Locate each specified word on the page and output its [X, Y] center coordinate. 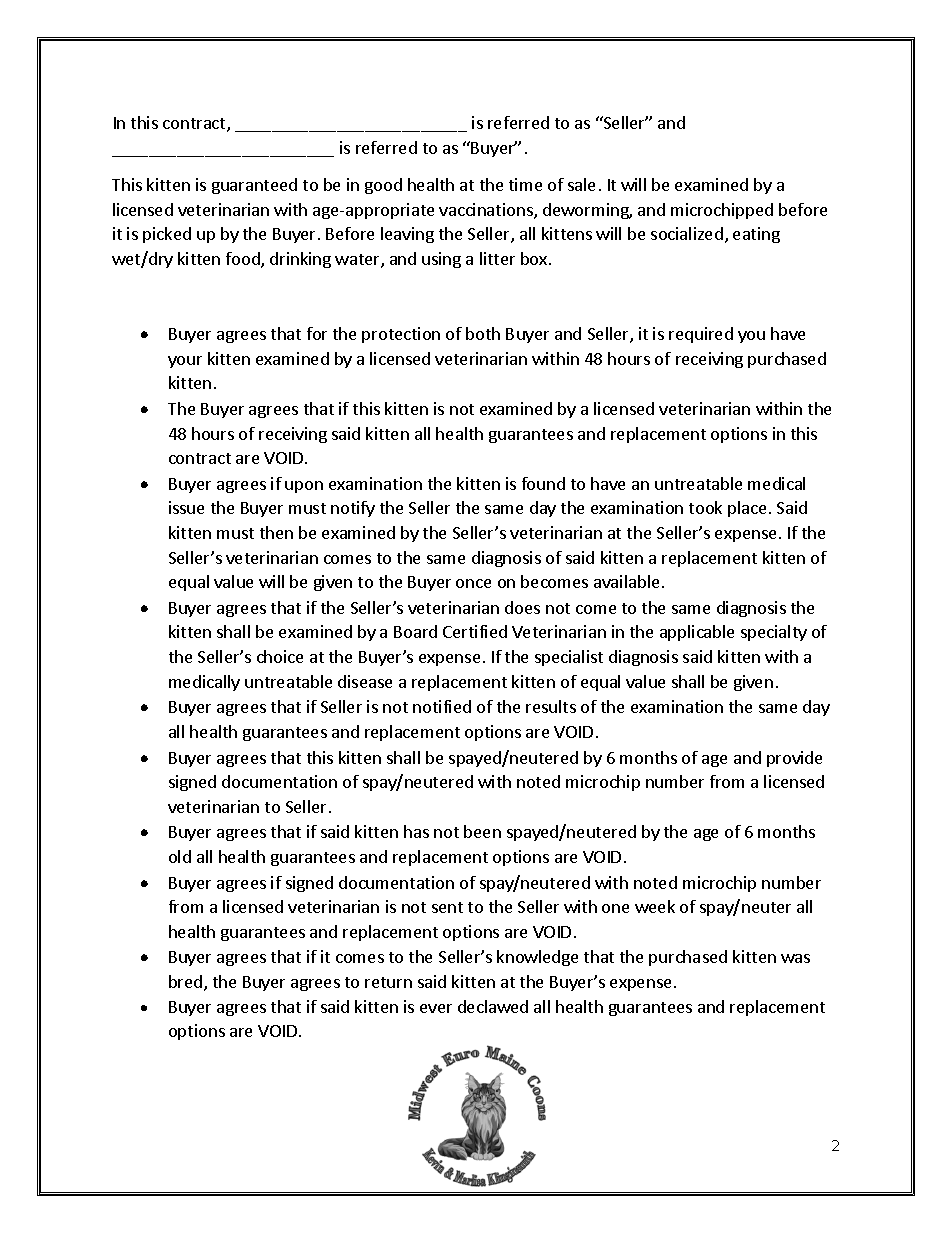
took [705, 507]
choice [280, 656]
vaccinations [487, 211]
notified [442, 706]
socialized [687, 233]
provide [794, 759]
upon [304, 487]
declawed [493, 1006]
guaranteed [254, 186]
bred [187, 983]
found [543, 483]
